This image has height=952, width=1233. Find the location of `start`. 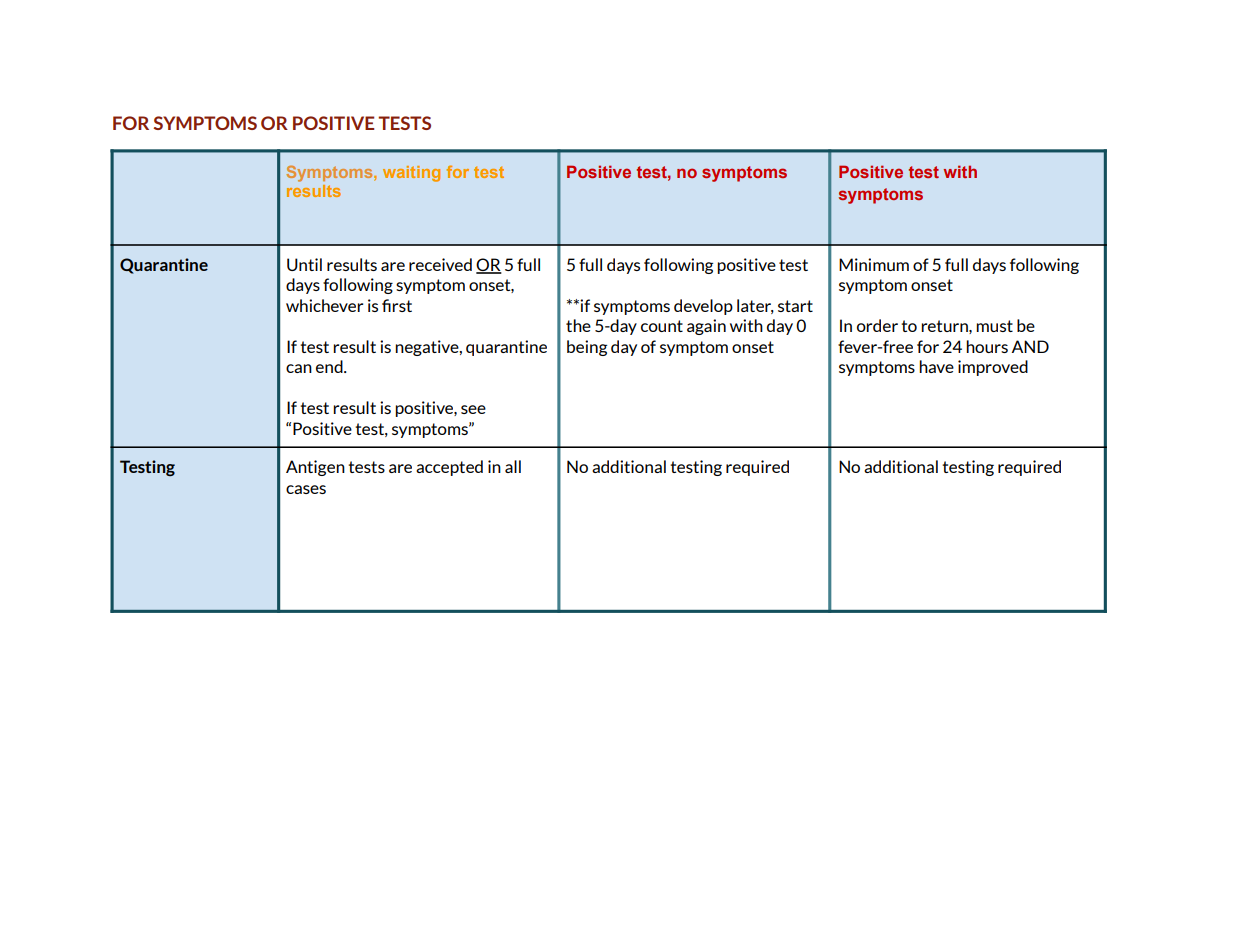

start is located at coordinates (795, 306).
